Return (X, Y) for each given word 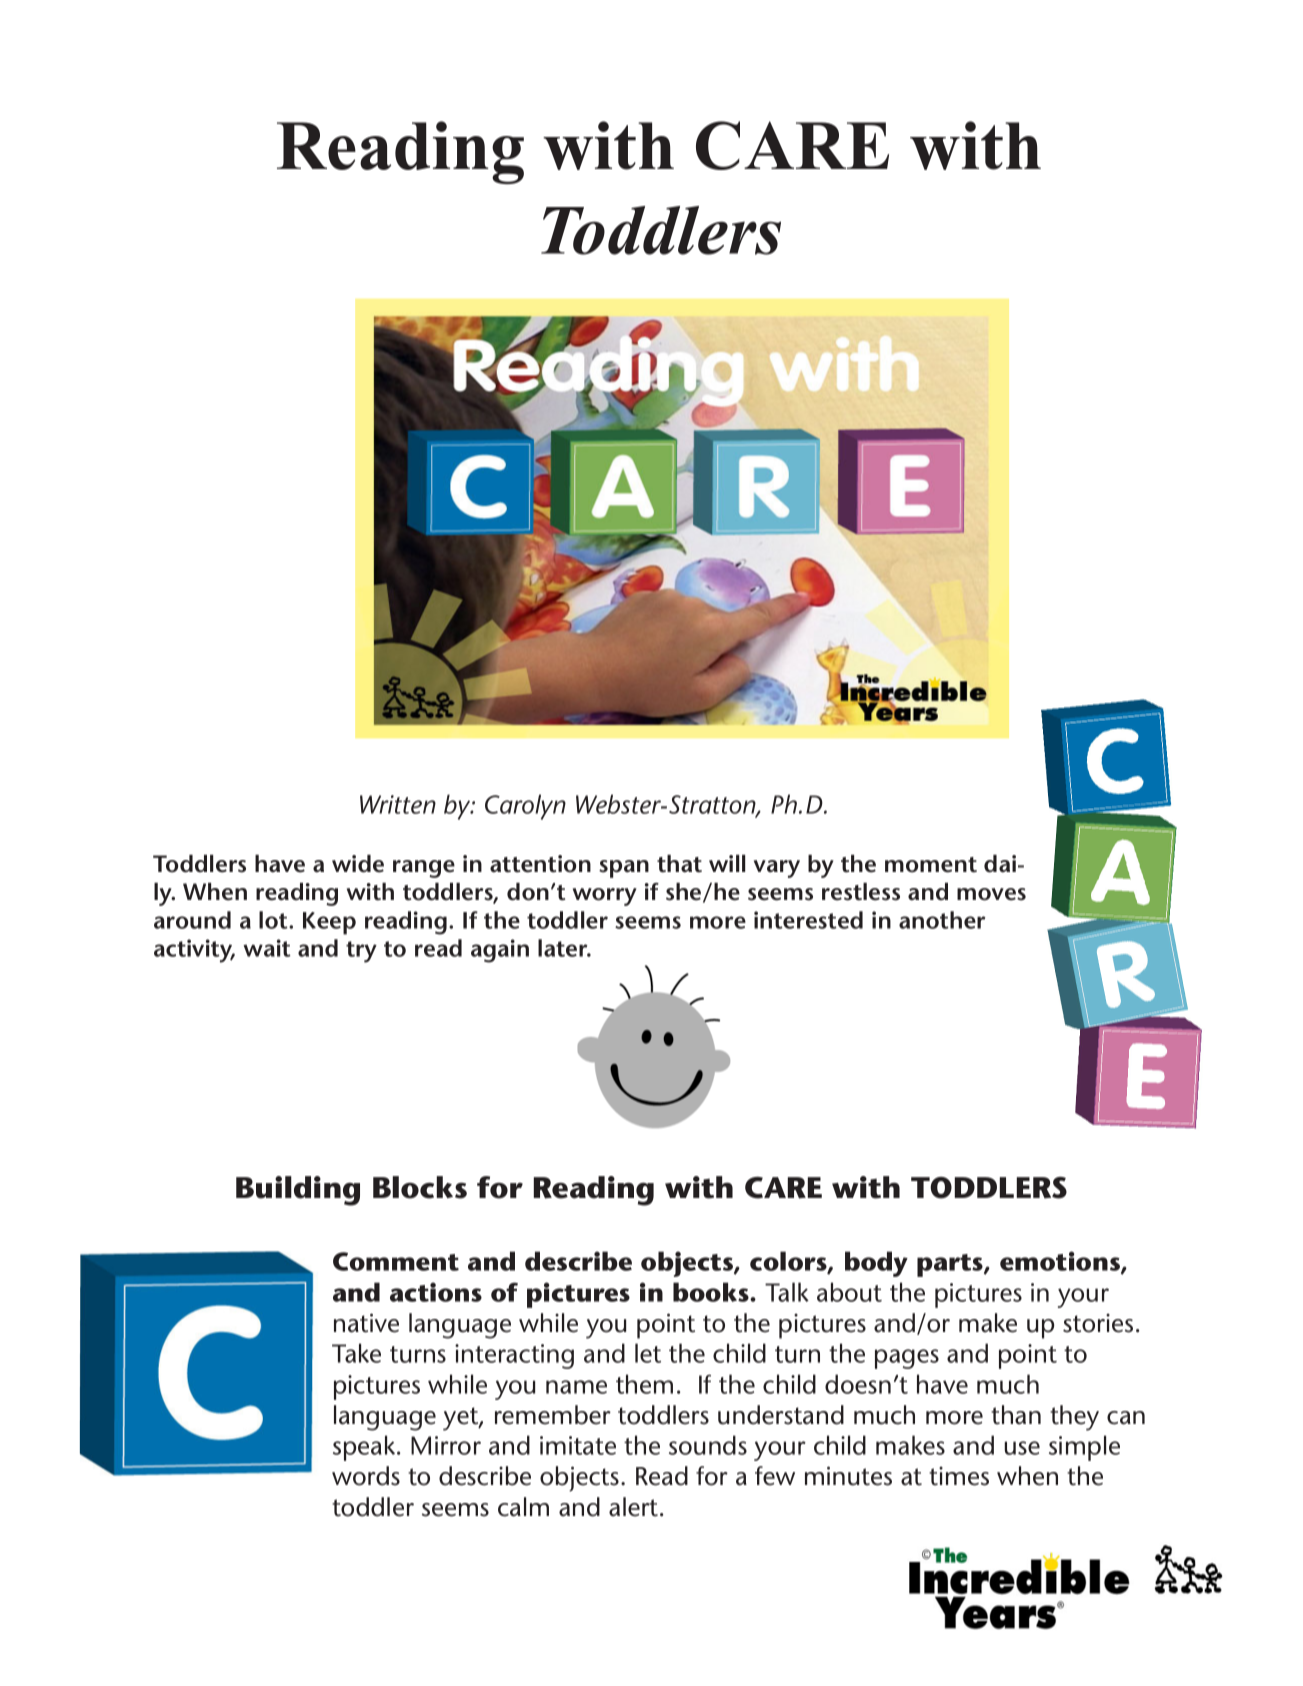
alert (635, 1507)
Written (398, 804)
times (959, 1476)
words (366, 1476)
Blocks (420, 1187)
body (876, 1264)
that (679, 864)
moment (931, 865)
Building (298, 1191)
